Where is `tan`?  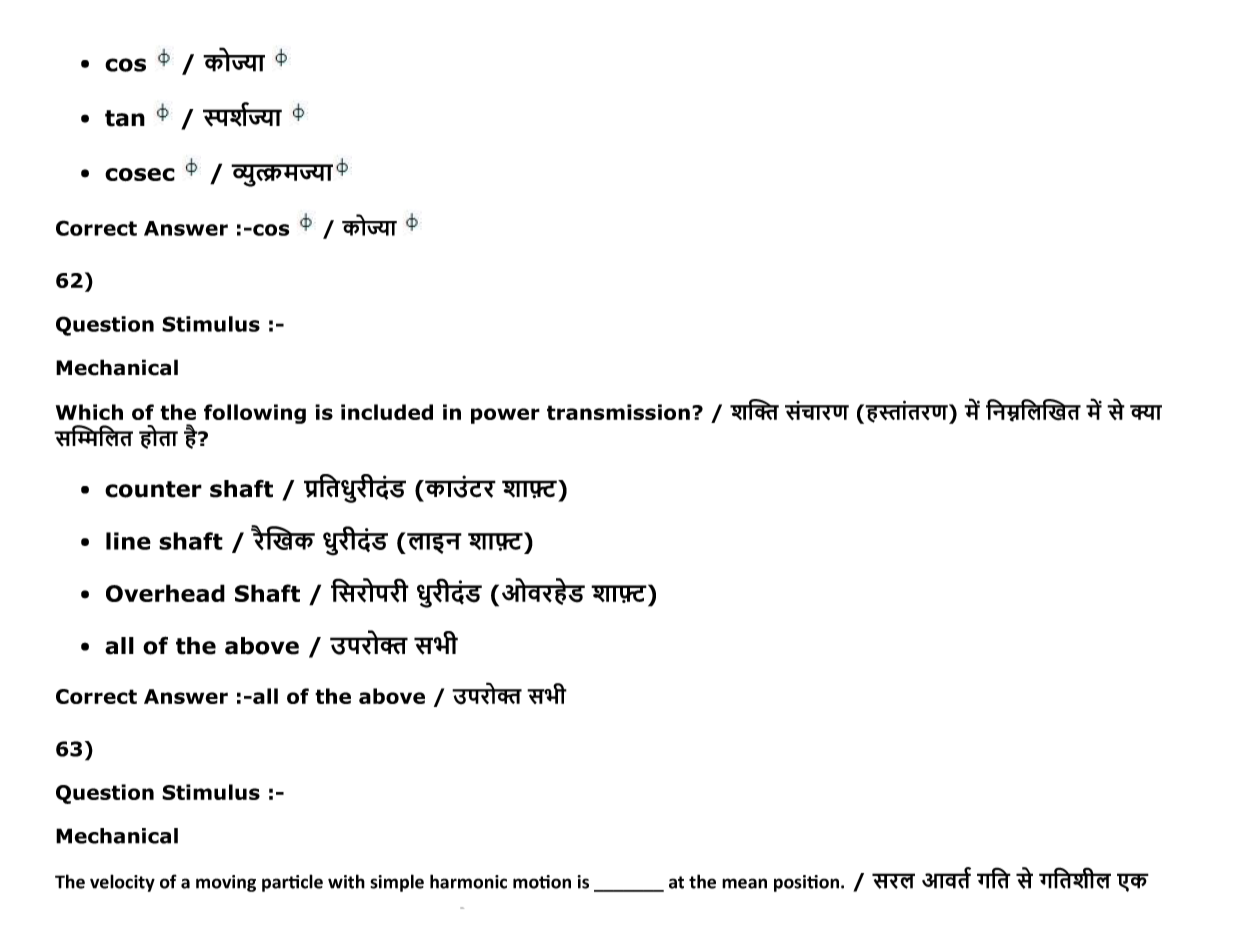 tan is located at coordinates (125, 118).
